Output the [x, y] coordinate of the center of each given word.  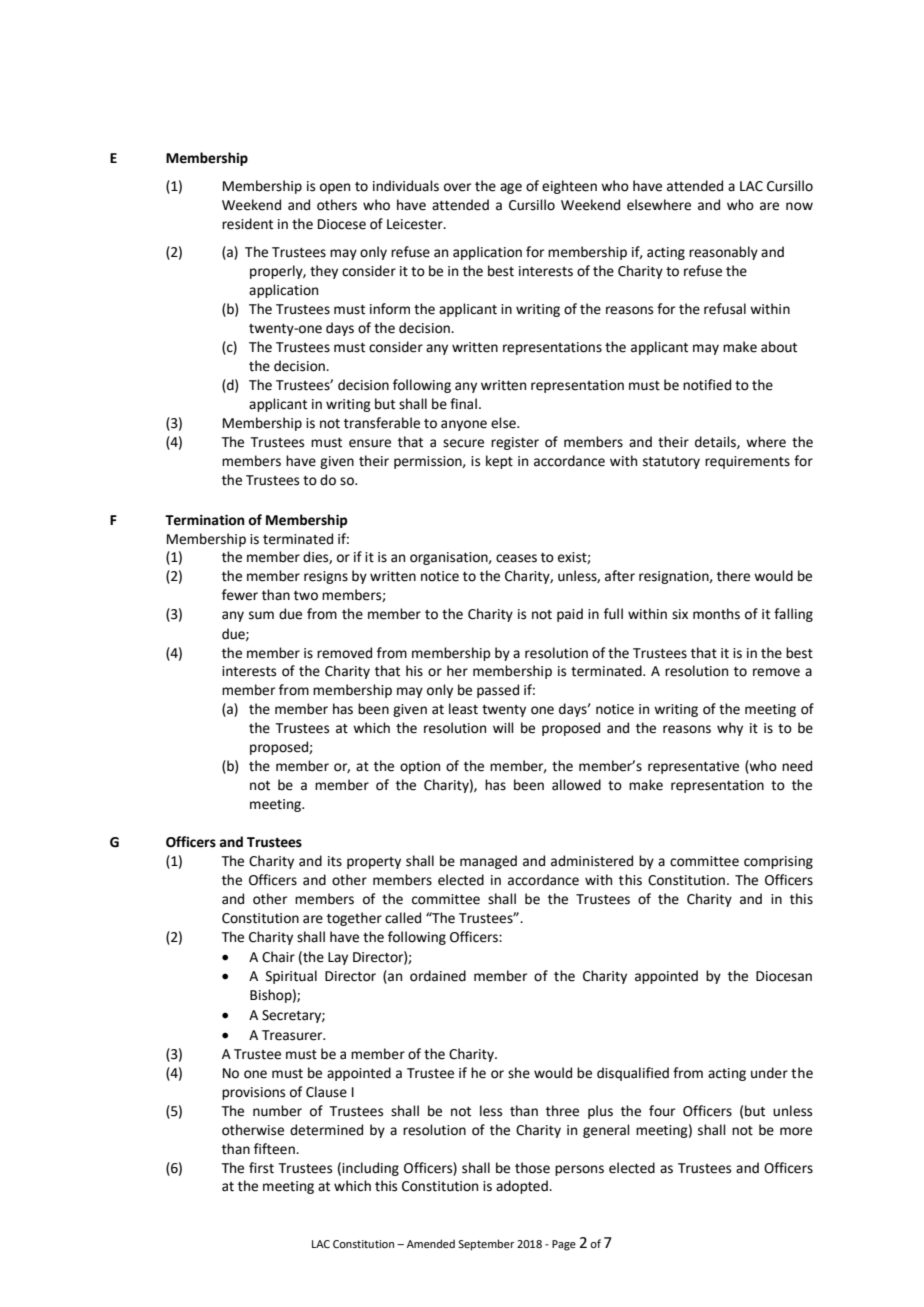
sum [261, 615]
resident [247, 224]
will [503, 727]
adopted [523, 1187]
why [730, 729]
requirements [747, 462]
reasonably [723, 253]
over [457, 187]
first [261, 1168]
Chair [278, 957]
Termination [205, 520]
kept [499, 462]
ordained [438, 976]
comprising [778, 862]
